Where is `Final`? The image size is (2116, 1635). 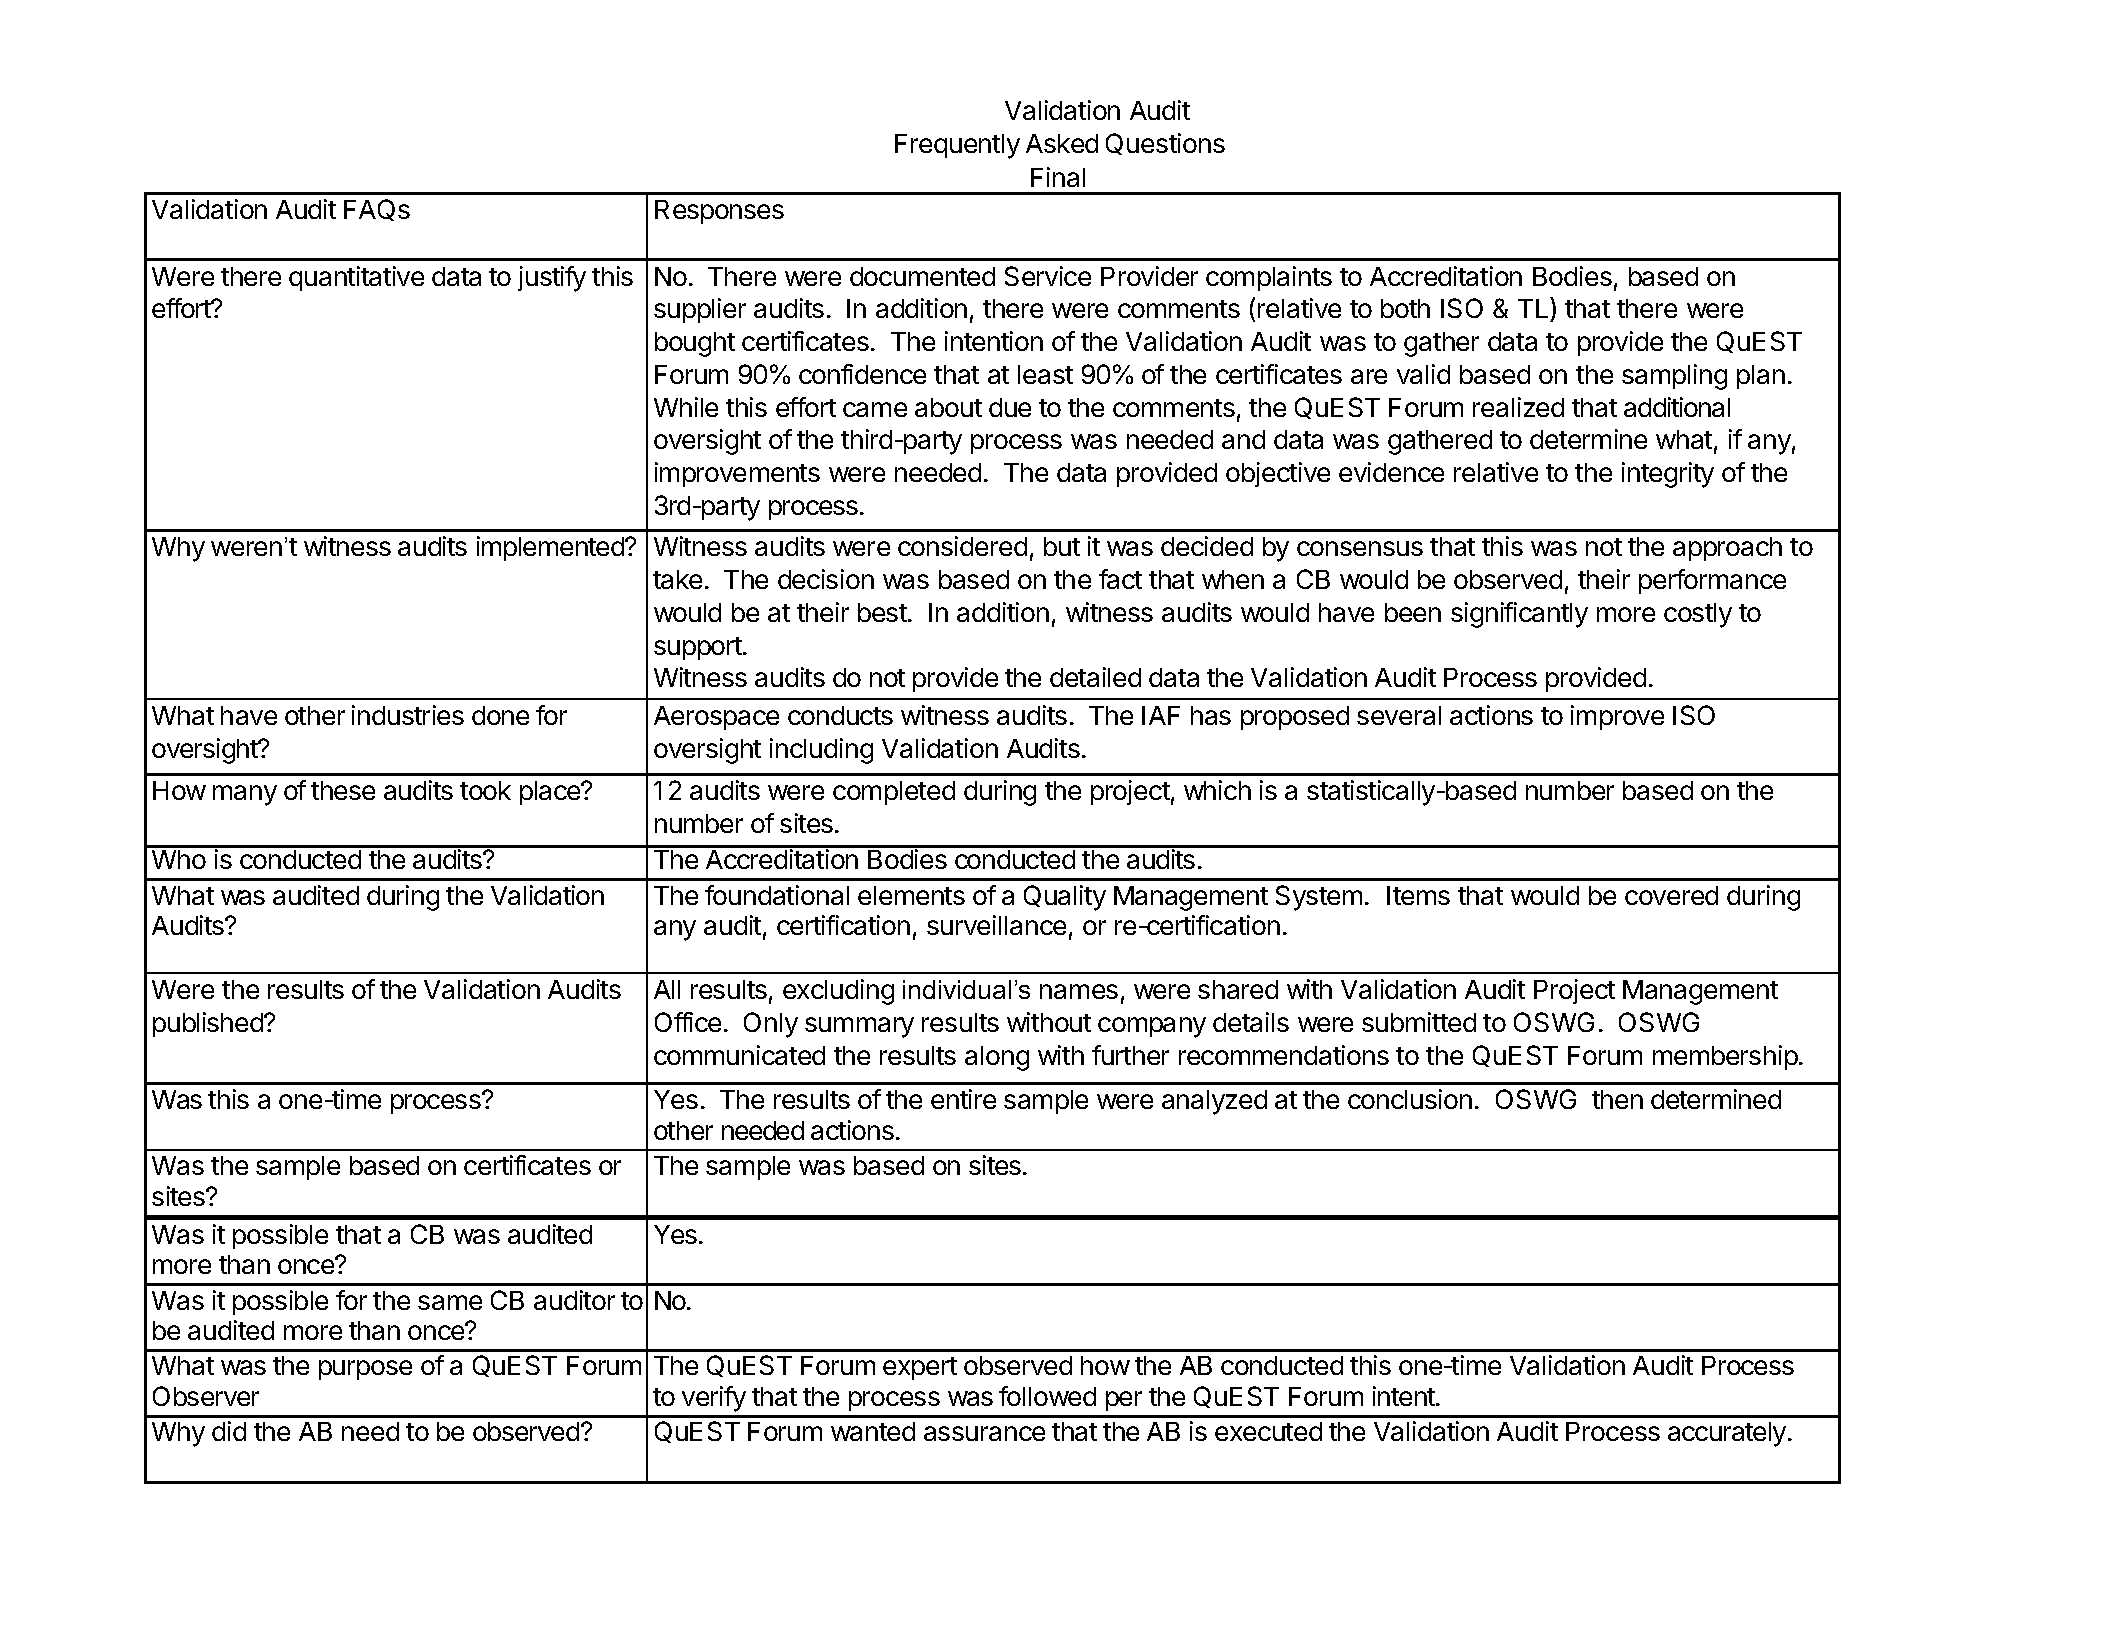 Final is located at coordinates (1058, 177).
